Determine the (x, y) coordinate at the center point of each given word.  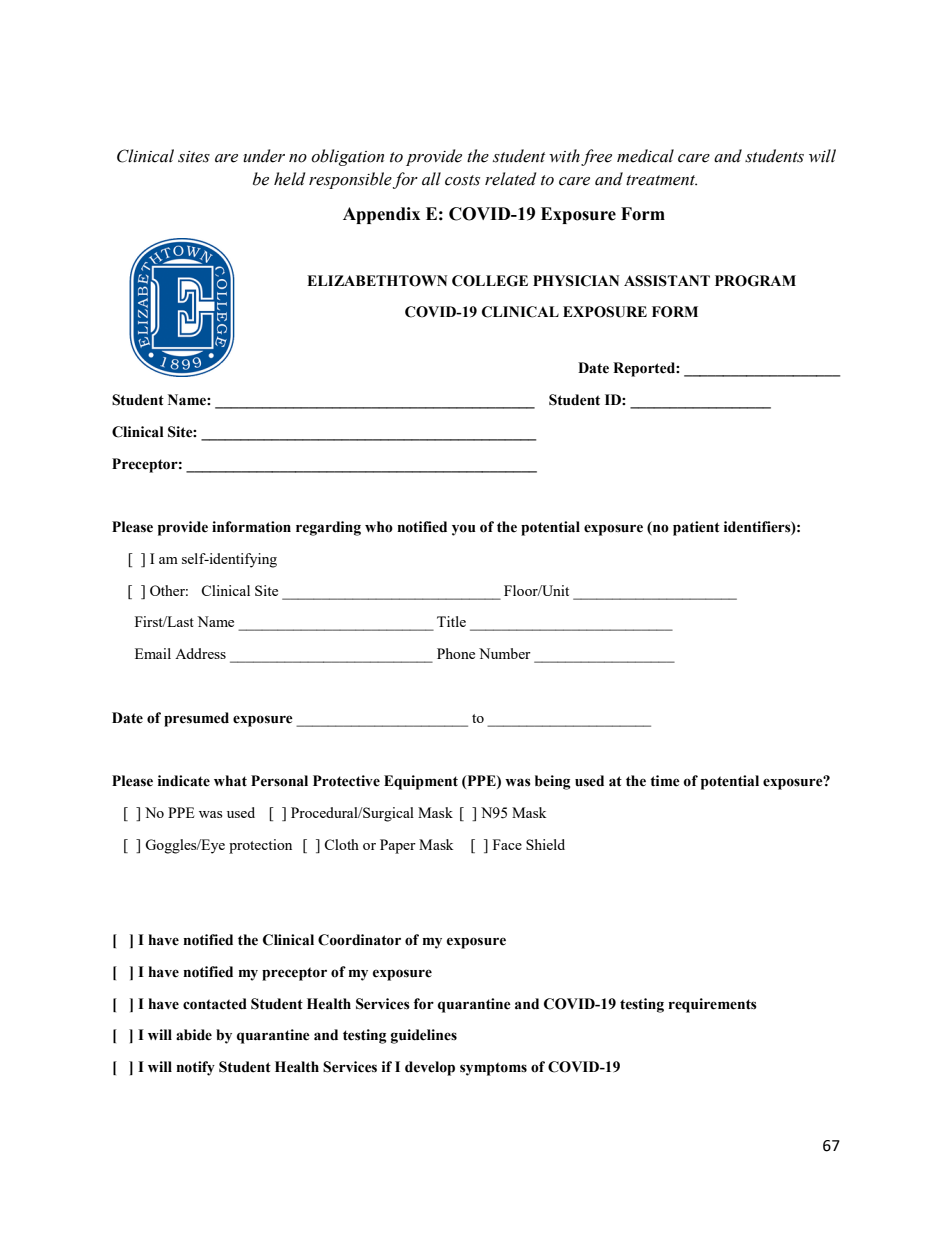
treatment (661, 180)
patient (696, 528)
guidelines (424, 1036)
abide (194, 1035)
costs (462, 180)
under (264, 156)
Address (200, 653)
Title (451, 621)
